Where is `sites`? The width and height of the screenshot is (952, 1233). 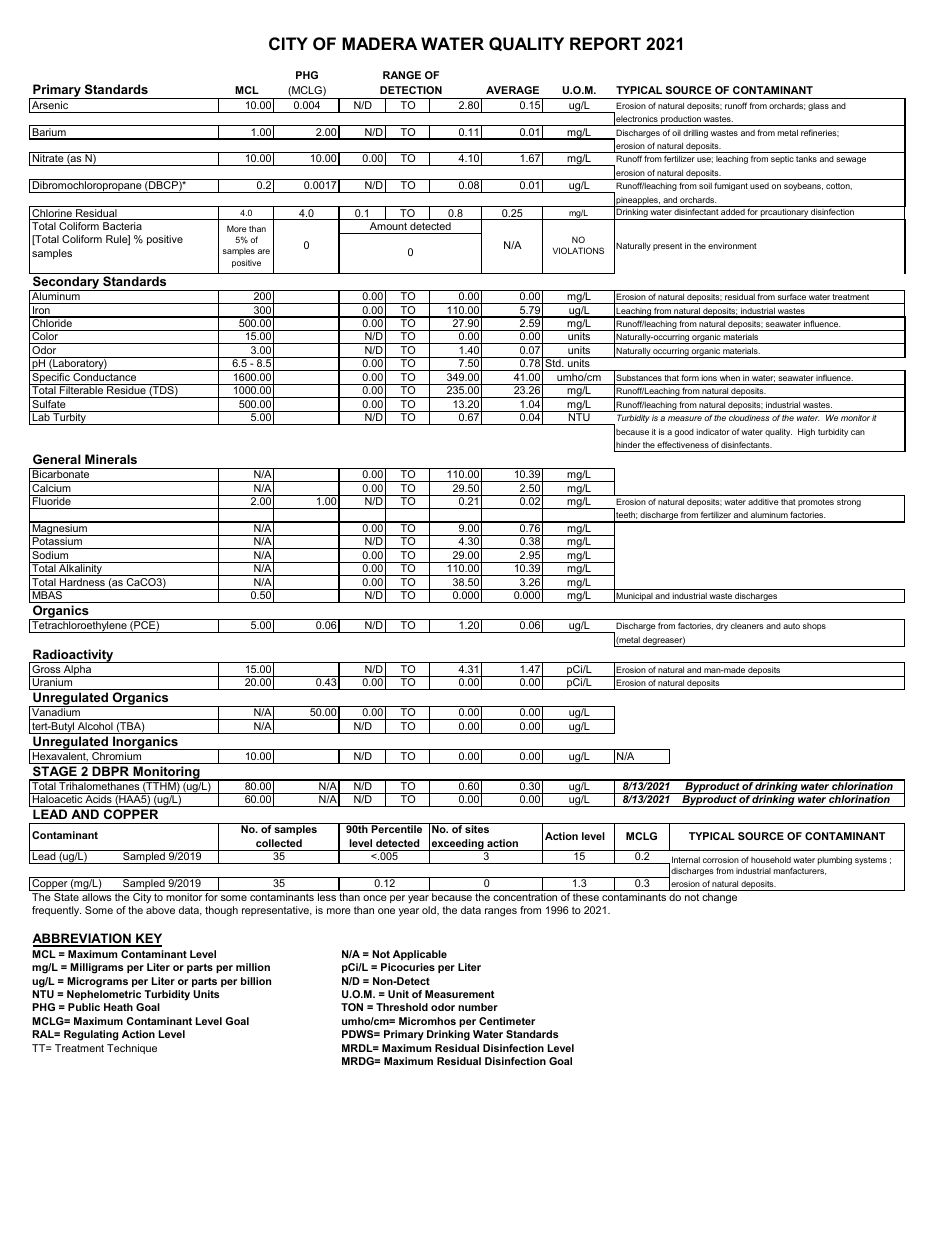 sites is located at coordinates (477, 828).
